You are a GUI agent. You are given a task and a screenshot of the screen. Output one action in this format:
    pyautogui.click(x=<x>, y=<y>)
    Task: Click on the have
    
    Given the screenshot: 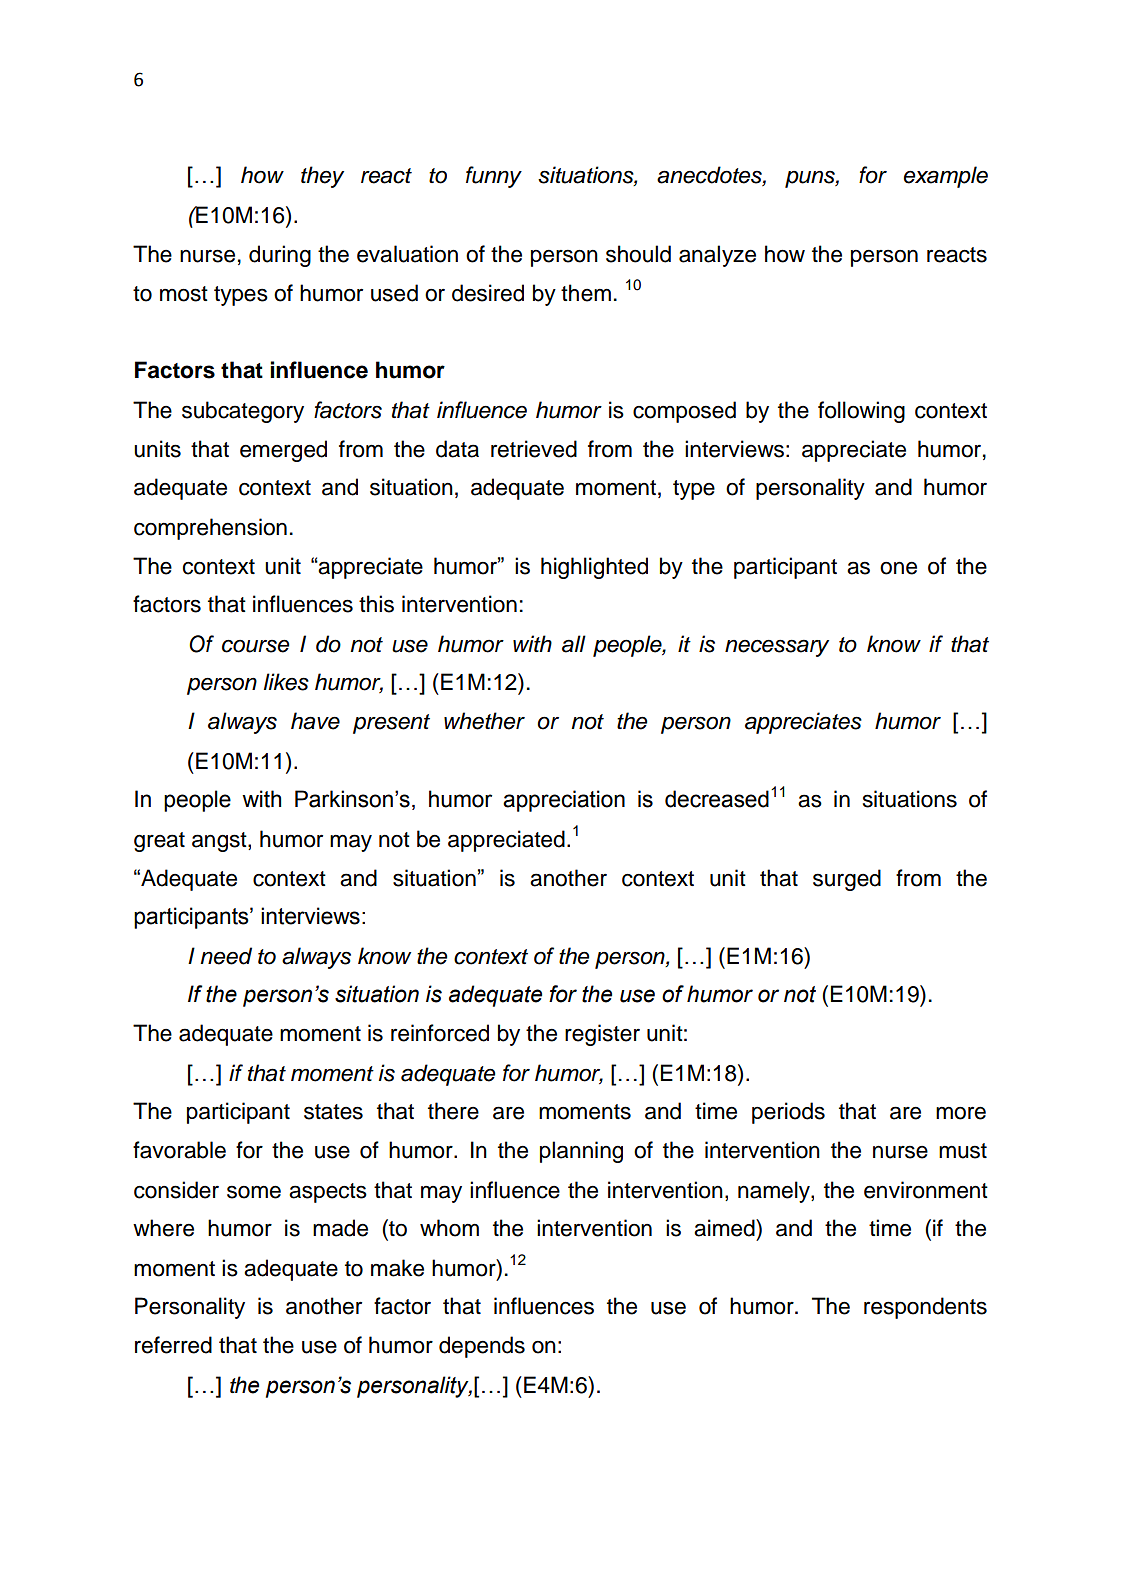 What is the action you would take?
    pyautogui.click(x=315, y=721)
